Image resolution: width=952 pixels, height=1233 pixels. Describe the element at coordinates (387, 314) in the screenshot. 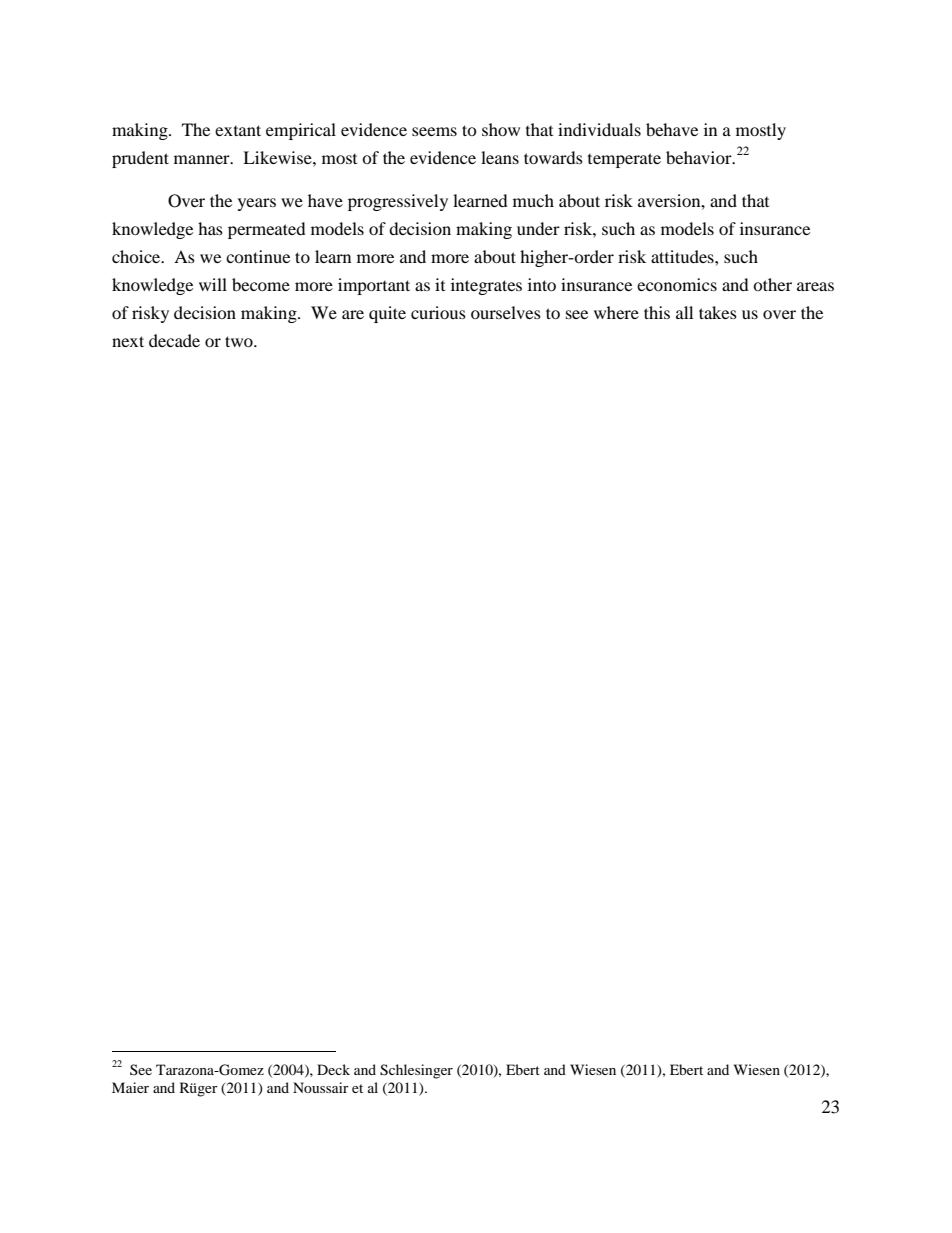

I see `quite` at that location.
